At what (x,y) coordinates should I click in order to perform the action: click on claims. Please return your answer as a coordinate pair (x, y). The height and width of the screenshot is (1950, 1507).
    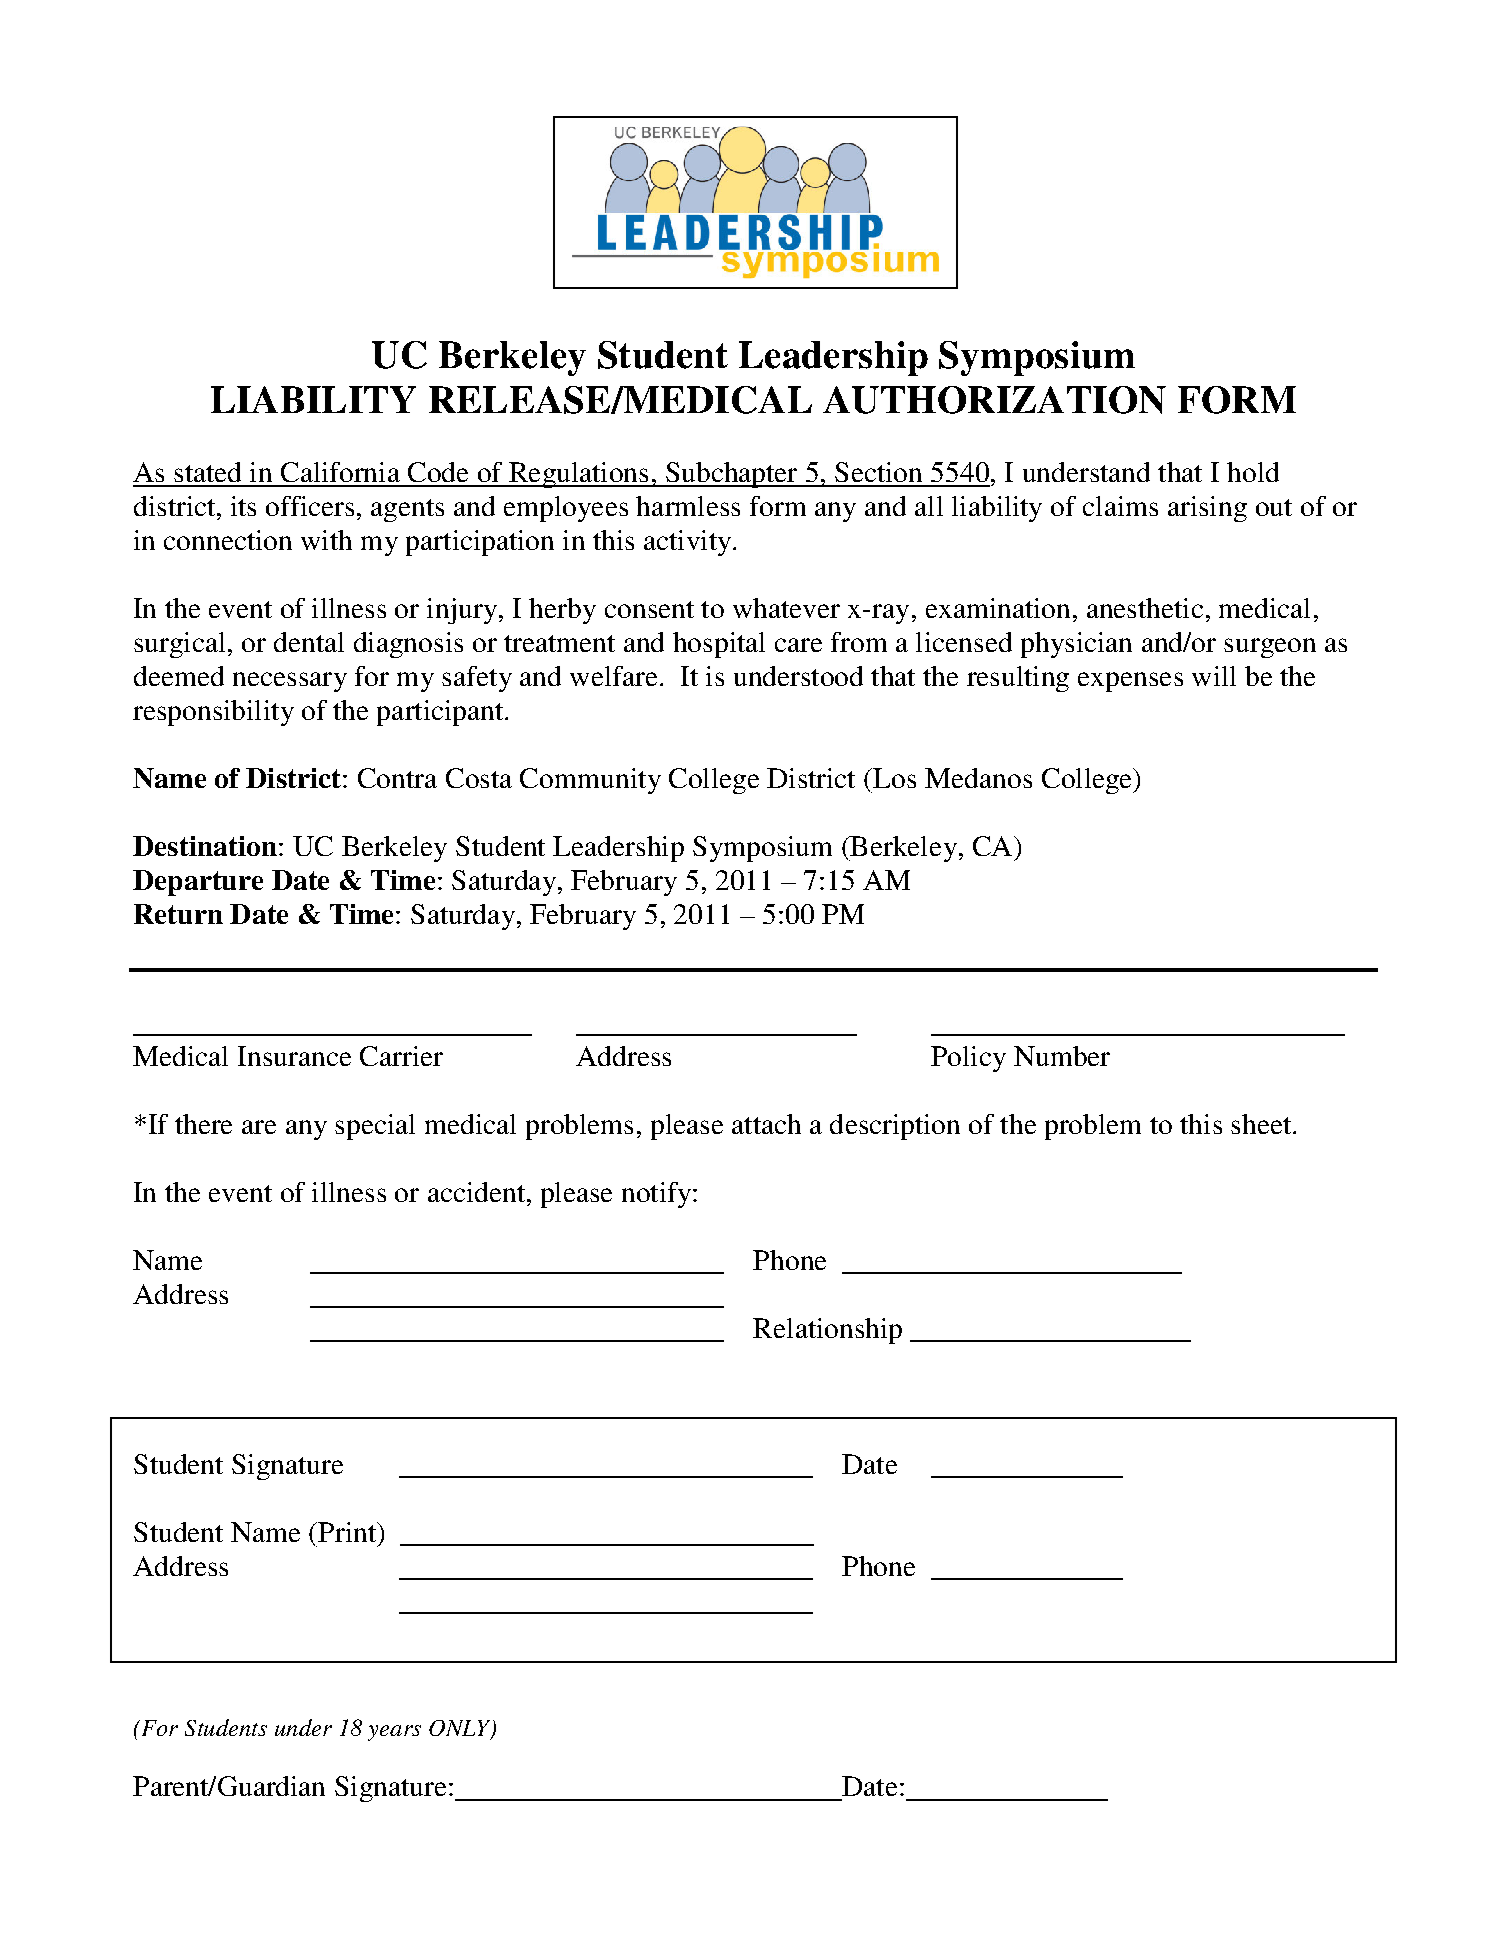
    Looking at the image, I should click on (1120, 506).
